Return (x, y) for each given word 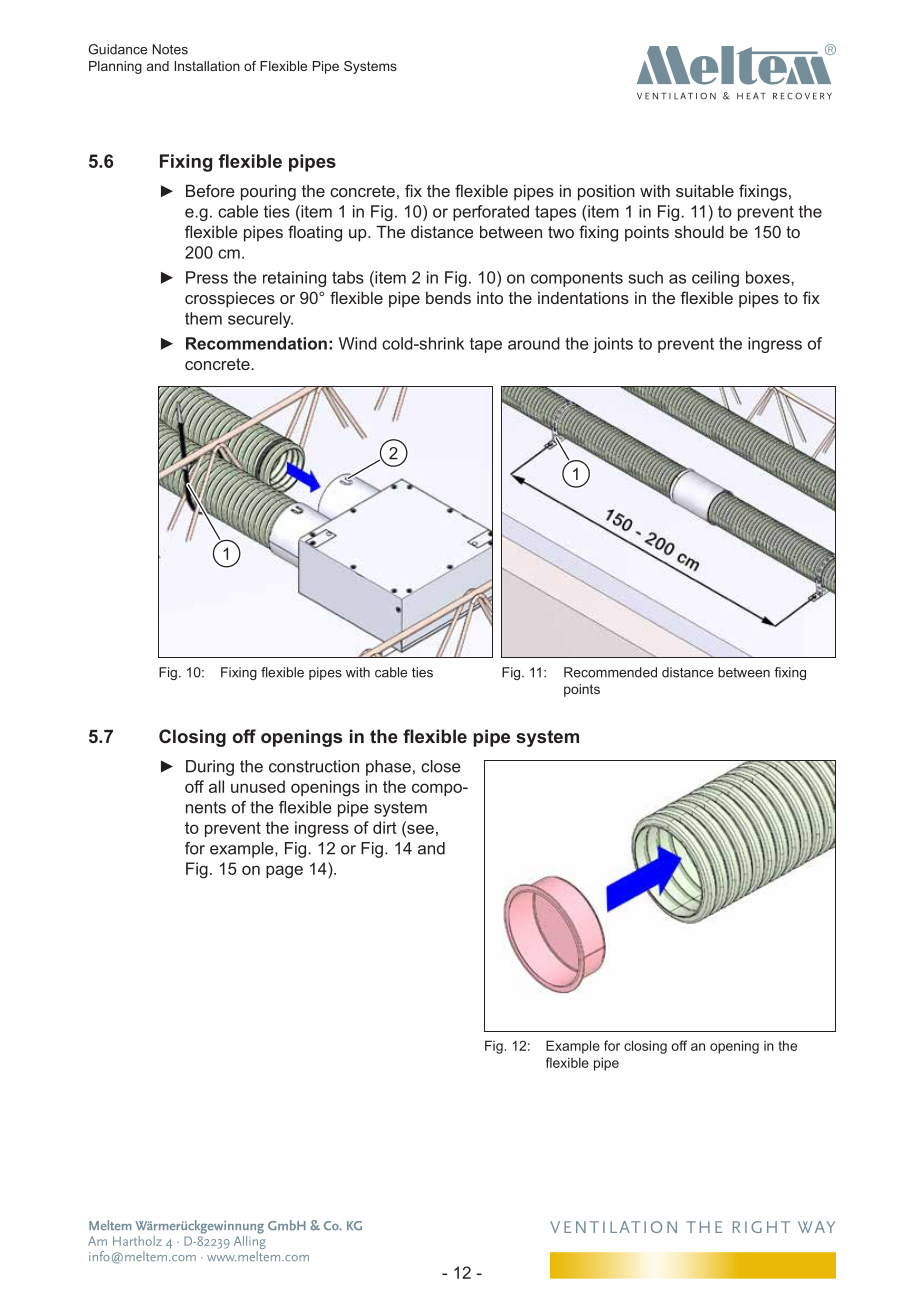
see (419, 829)
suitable (705, 190)
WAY (816, 1227)
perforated (491, 213)
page (284, 872)
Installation (207, 66)
